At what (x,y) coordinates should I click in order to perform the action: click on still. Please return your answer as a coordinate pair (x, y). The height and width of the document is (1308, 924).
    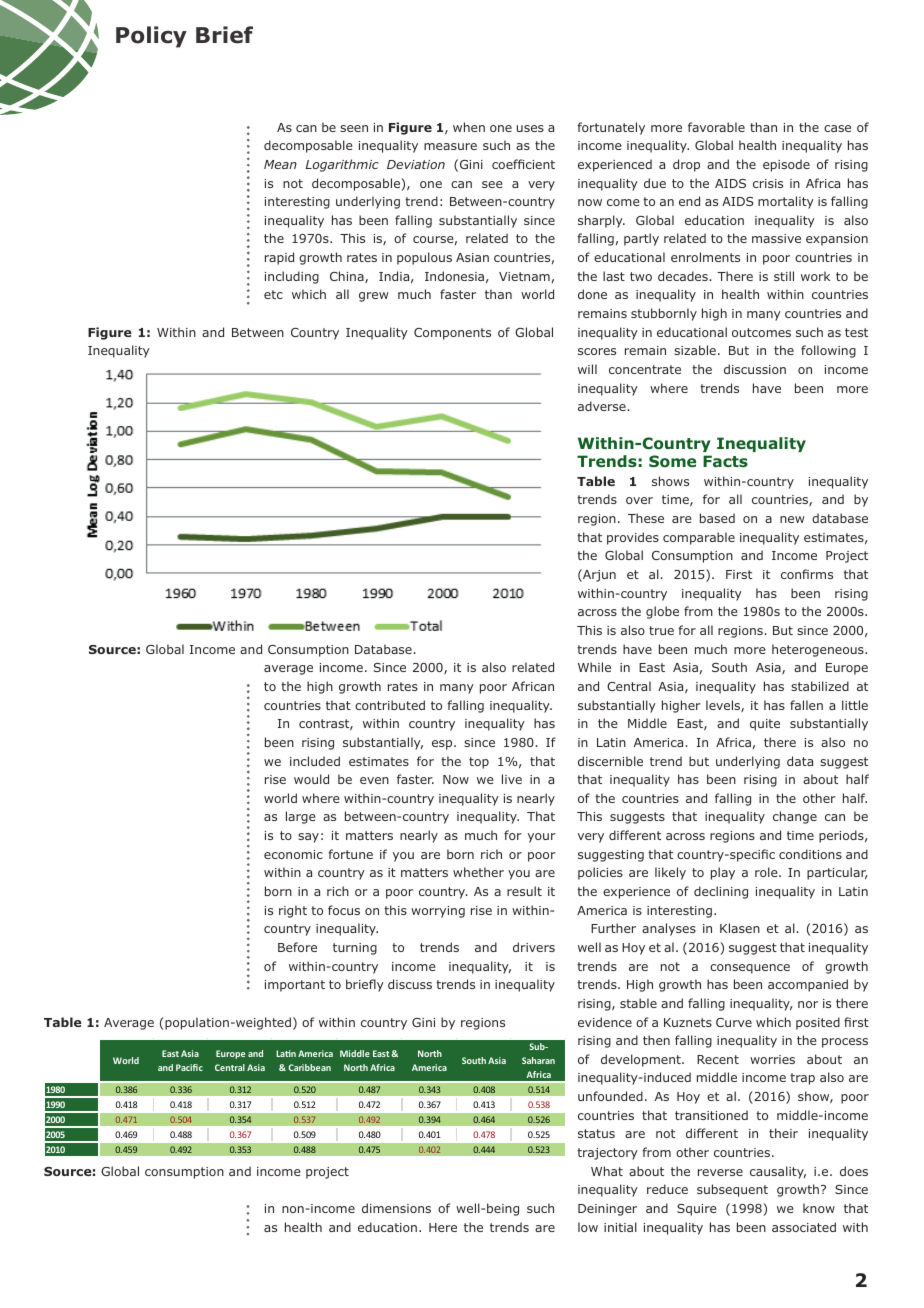
    Looking at the image, I should click on (784, 276).
